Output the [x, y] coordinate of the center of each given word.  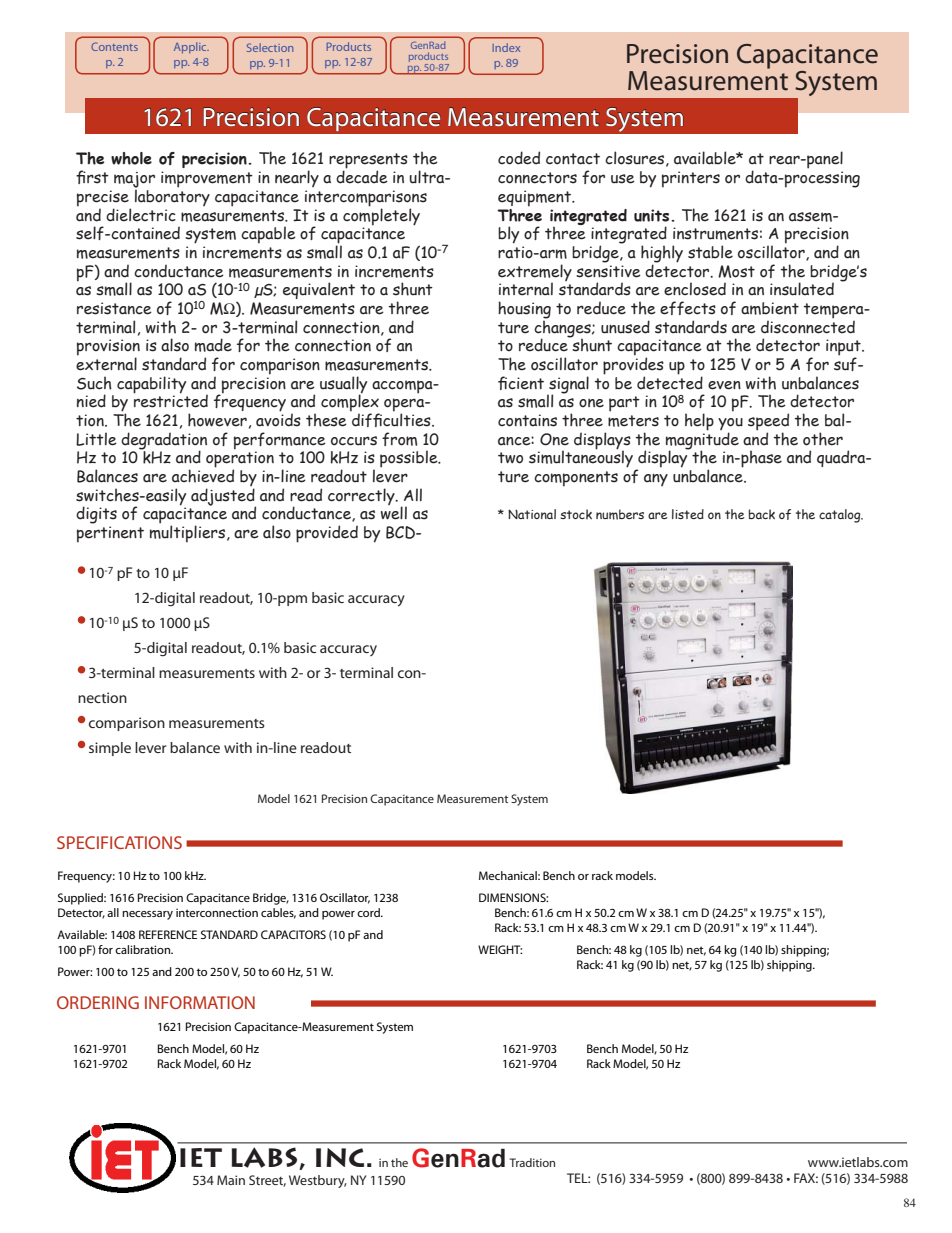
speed [768, 423]
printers [691, 179]
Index [506, 47]
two [510, 458]
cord [369, 912]
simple [110, 749]
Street [267, 1181]
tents [125, 47]
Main [231, 1180]
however [217, 420]
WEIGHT [500, 949]
